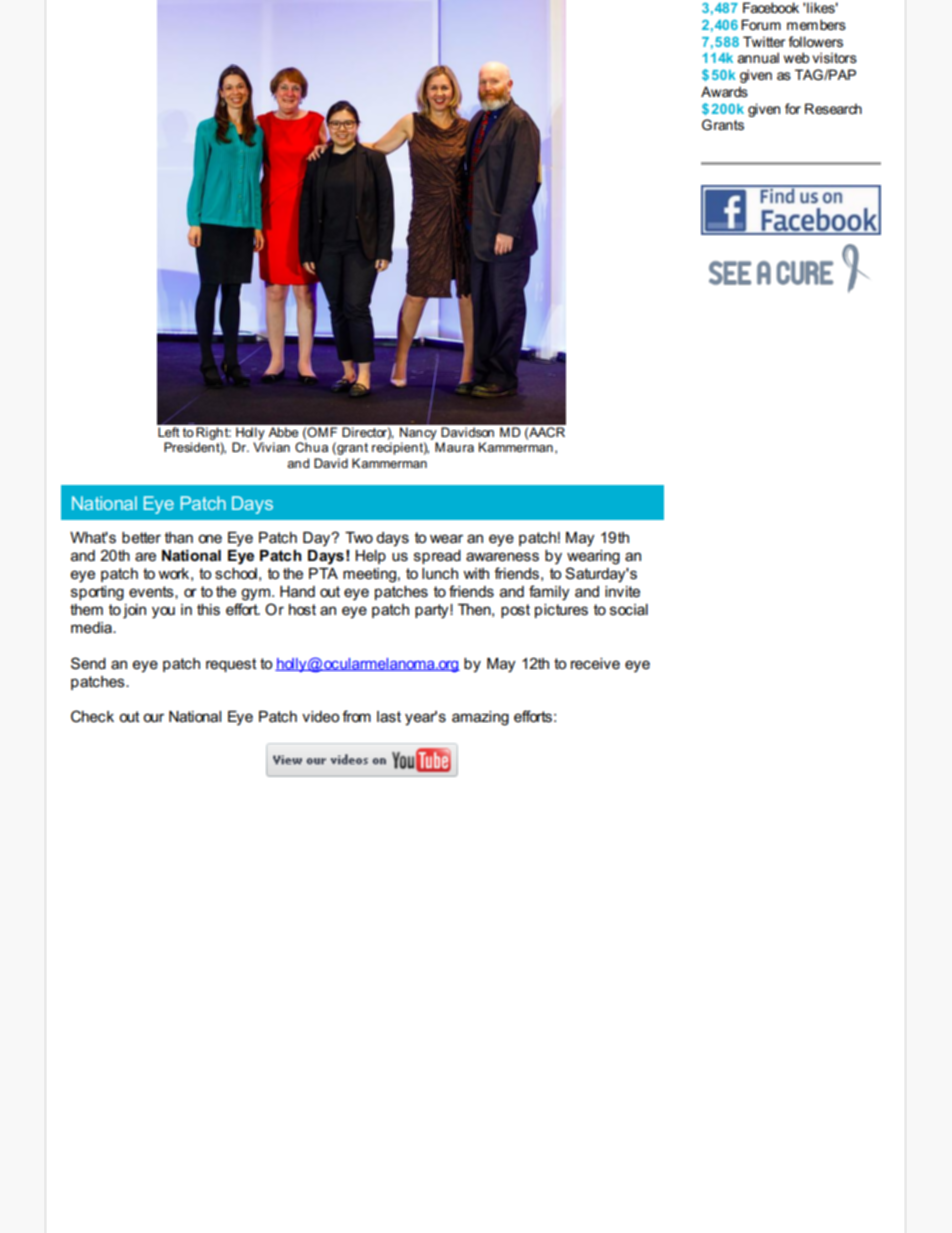  I want to click on Vivian, so click(271, 447).
